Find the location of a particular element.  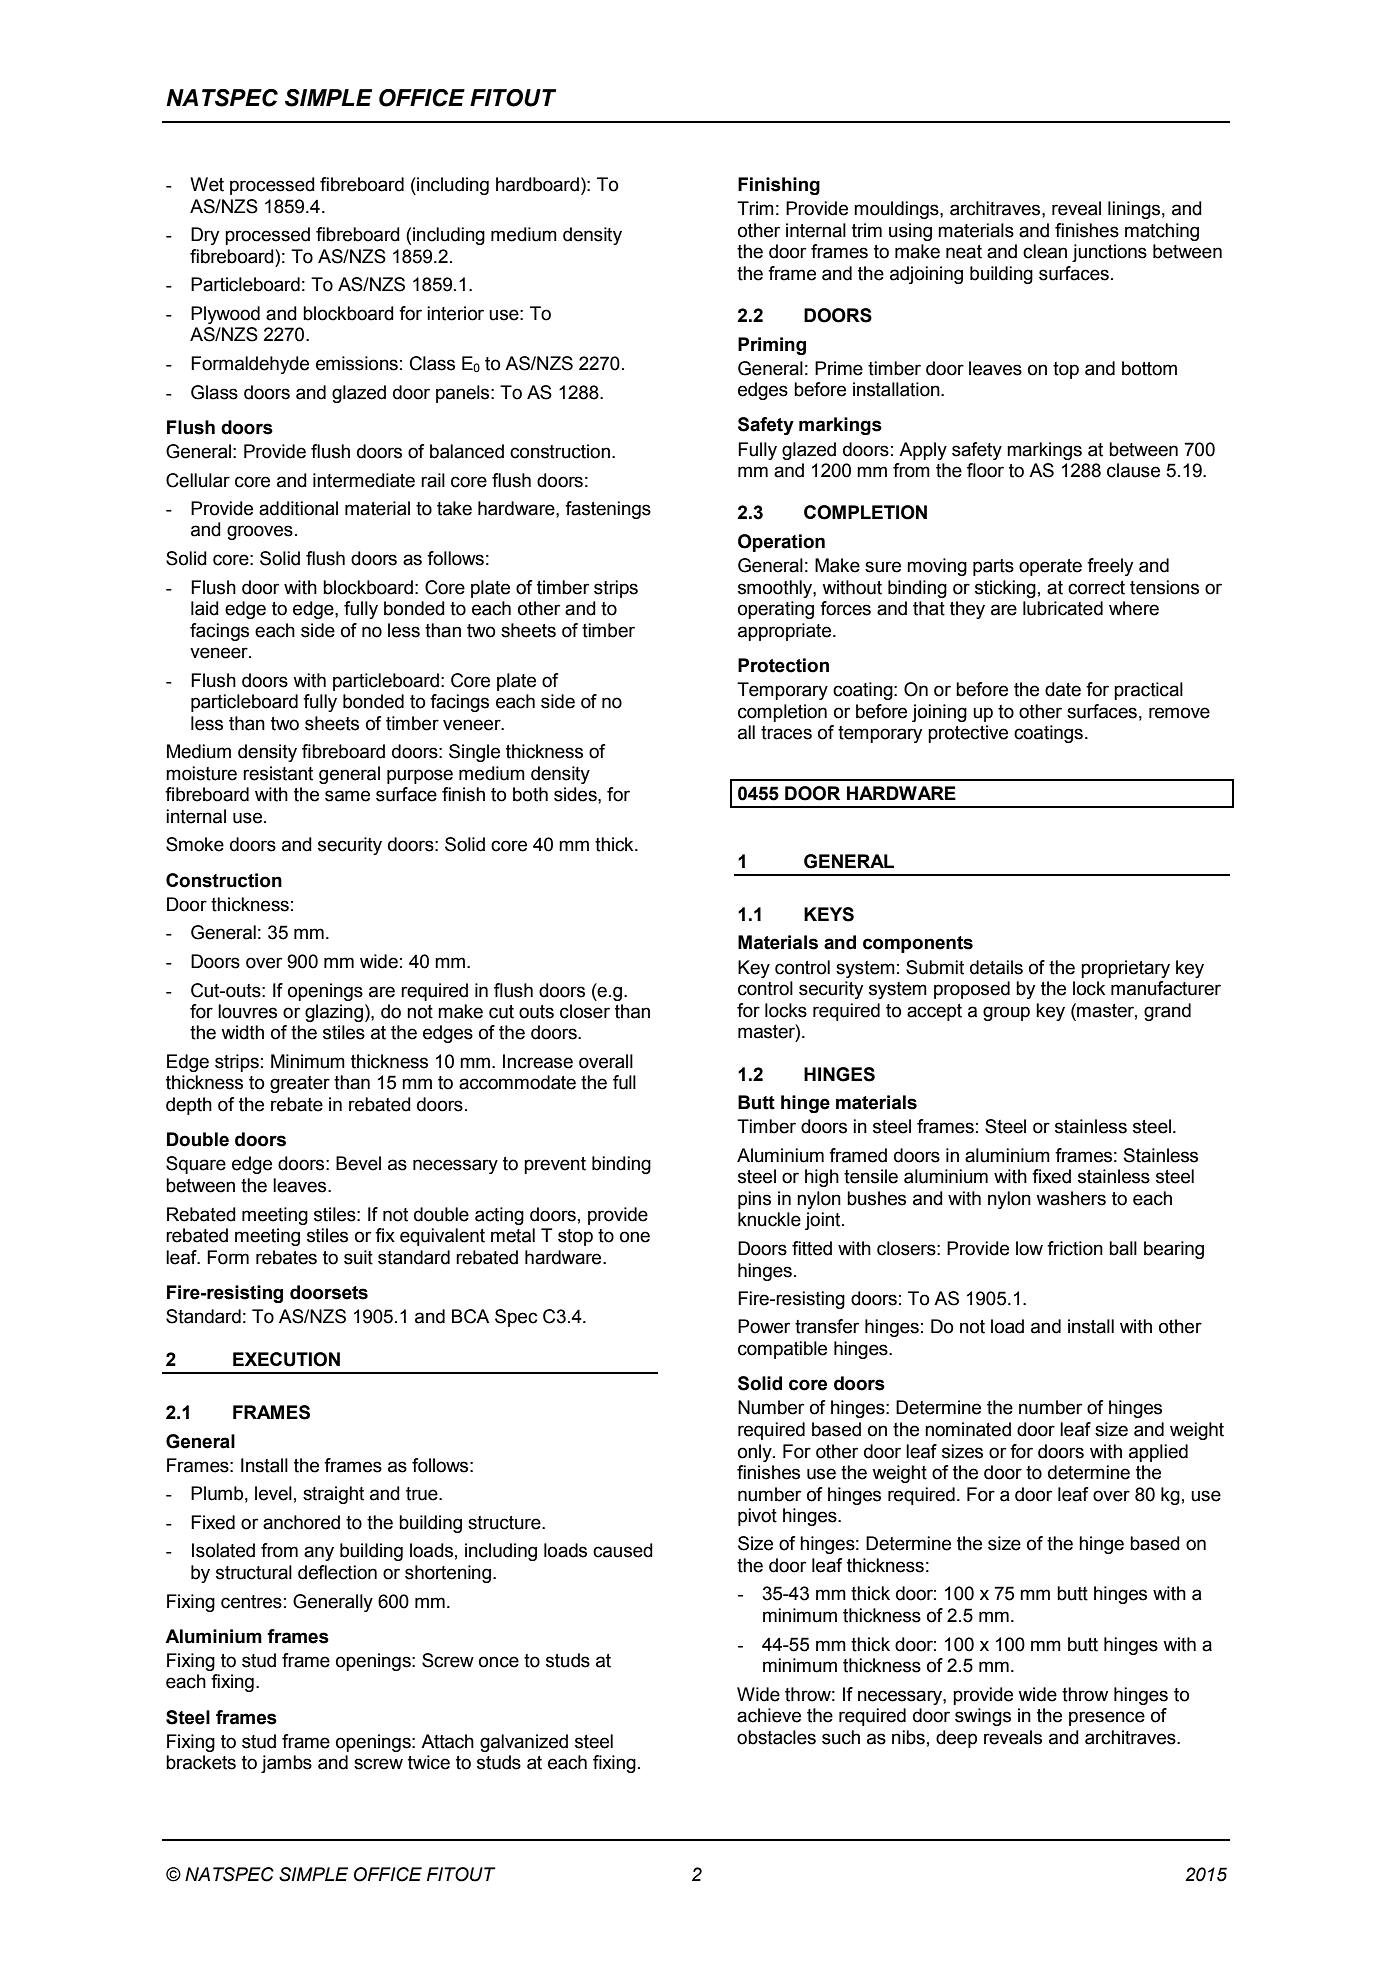

additional is located at coordinates (298, 508).
